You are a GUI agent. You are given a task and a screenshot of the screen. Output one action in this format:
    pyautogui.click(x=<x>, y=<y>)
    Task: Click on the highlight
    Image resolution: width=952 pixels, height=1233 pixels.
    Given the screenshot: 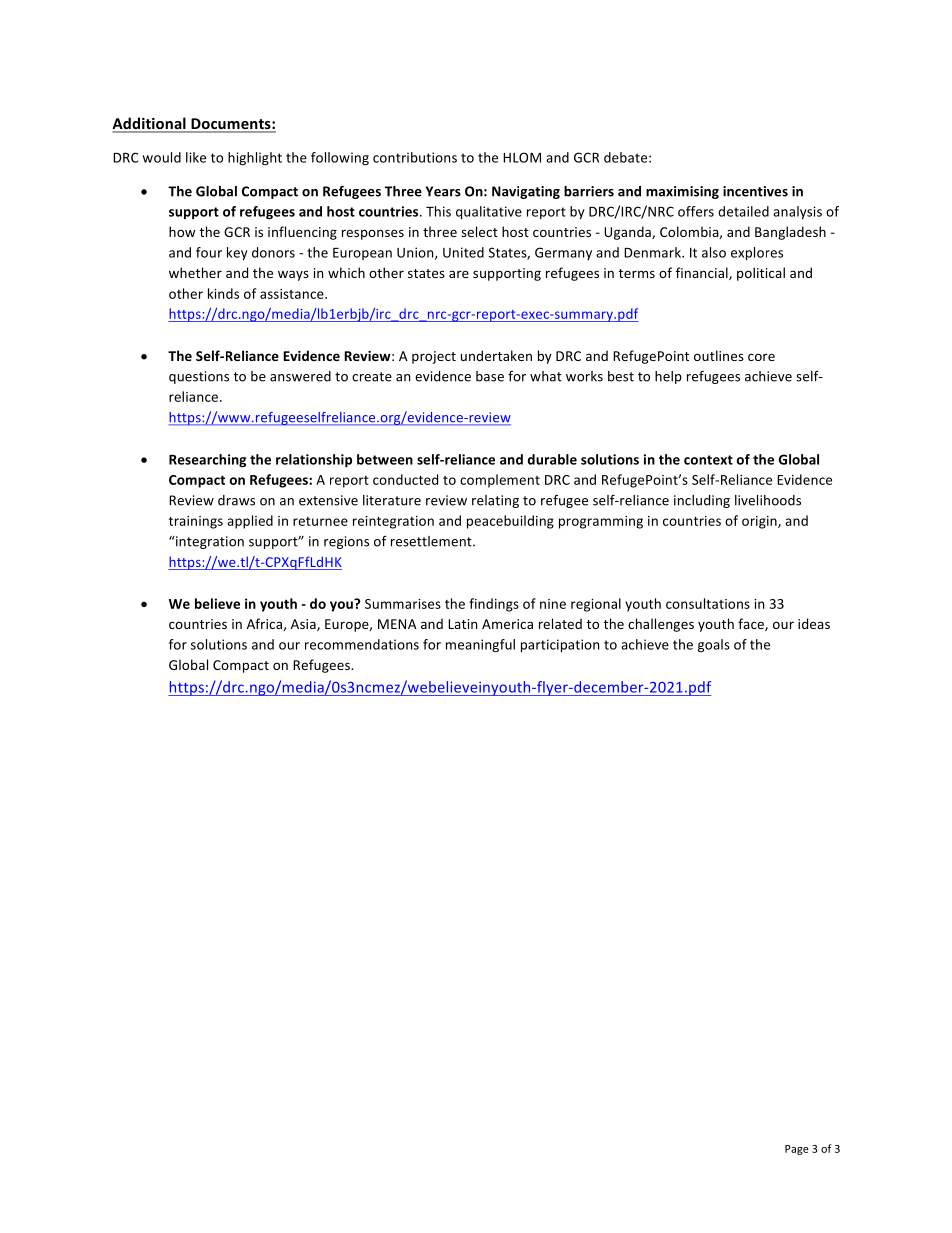 What is the action you would take?
    pyautogui.click(x=255, y=159)
